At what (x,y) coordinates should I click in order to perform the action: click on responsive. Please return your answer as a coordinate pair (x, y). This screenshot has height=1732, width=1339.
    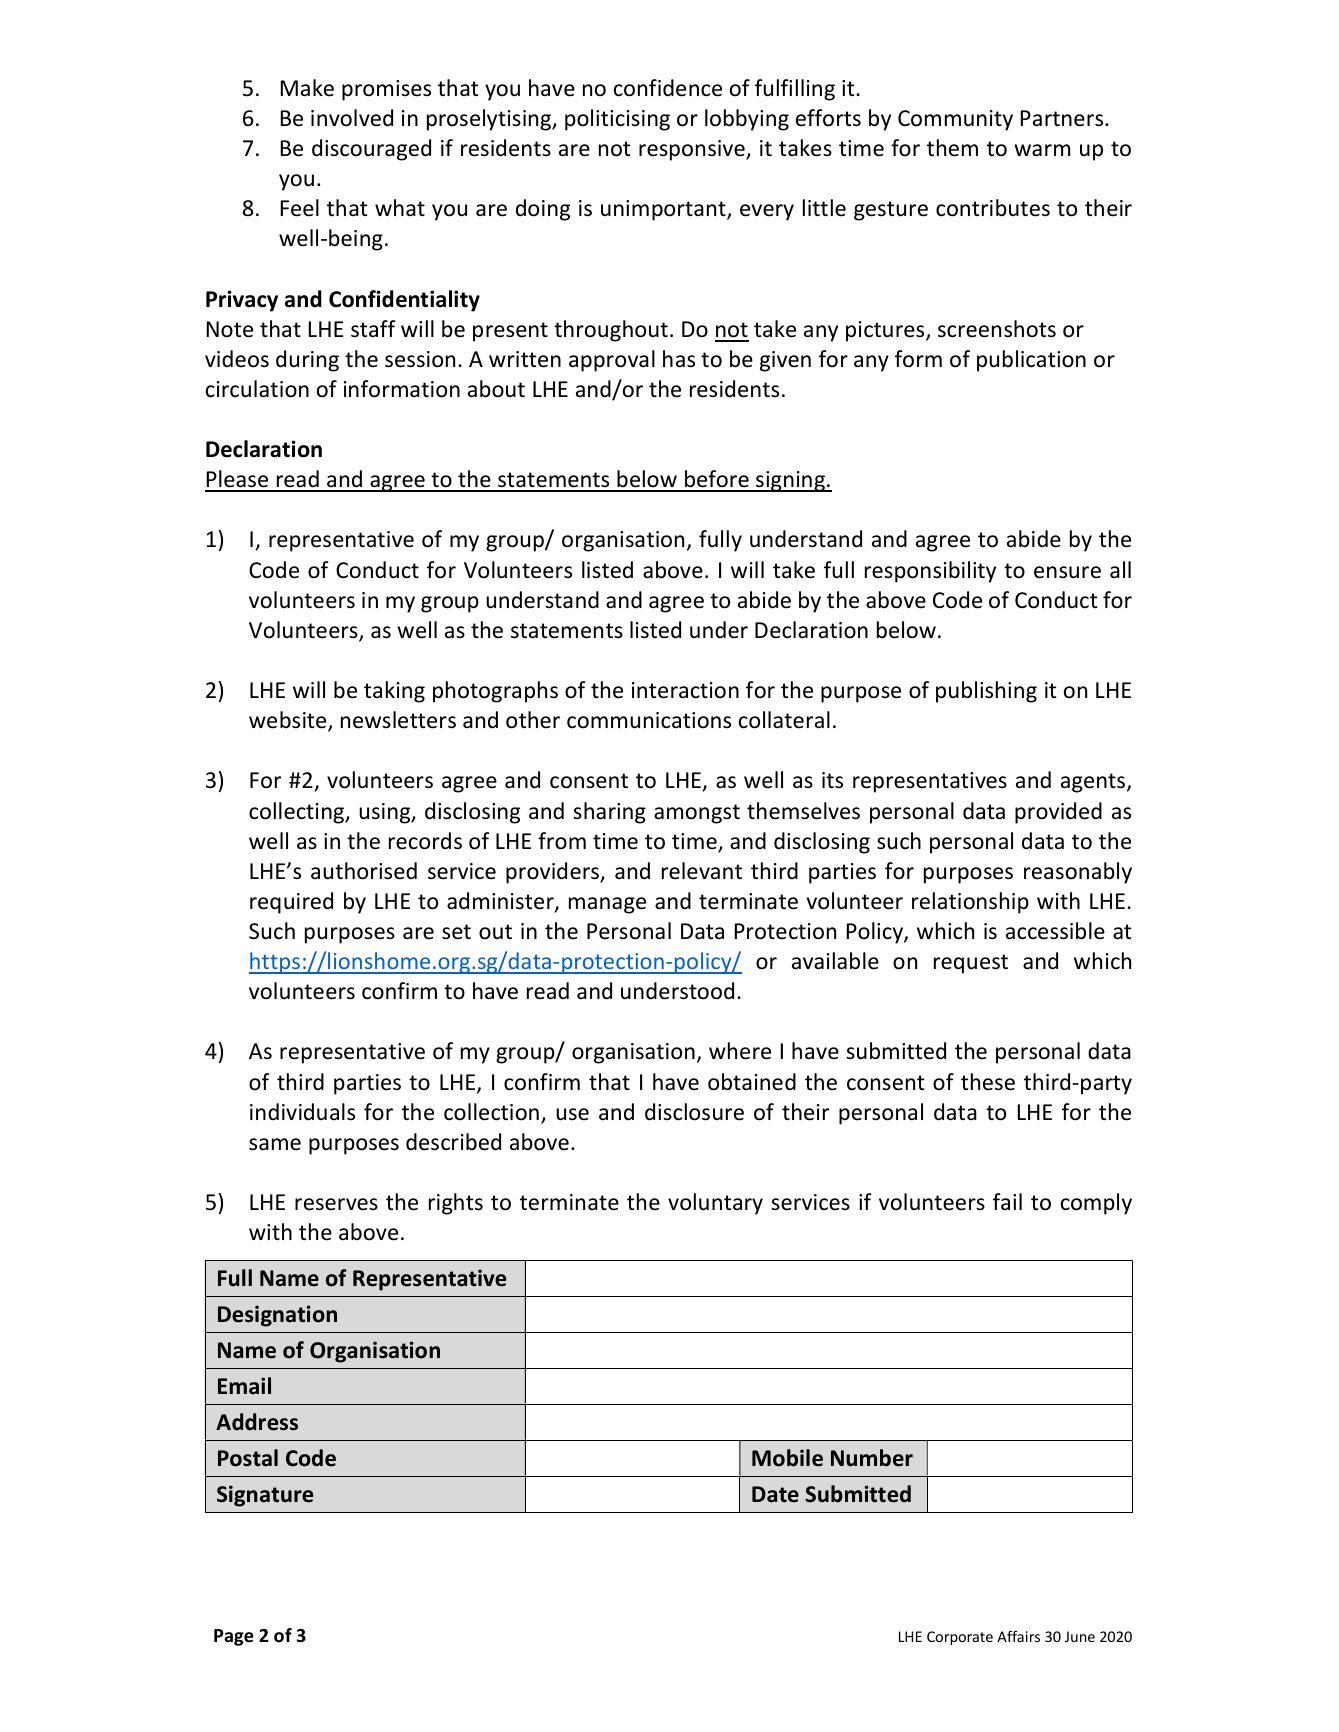
    Looking at the image, I should click on (693, 150).
